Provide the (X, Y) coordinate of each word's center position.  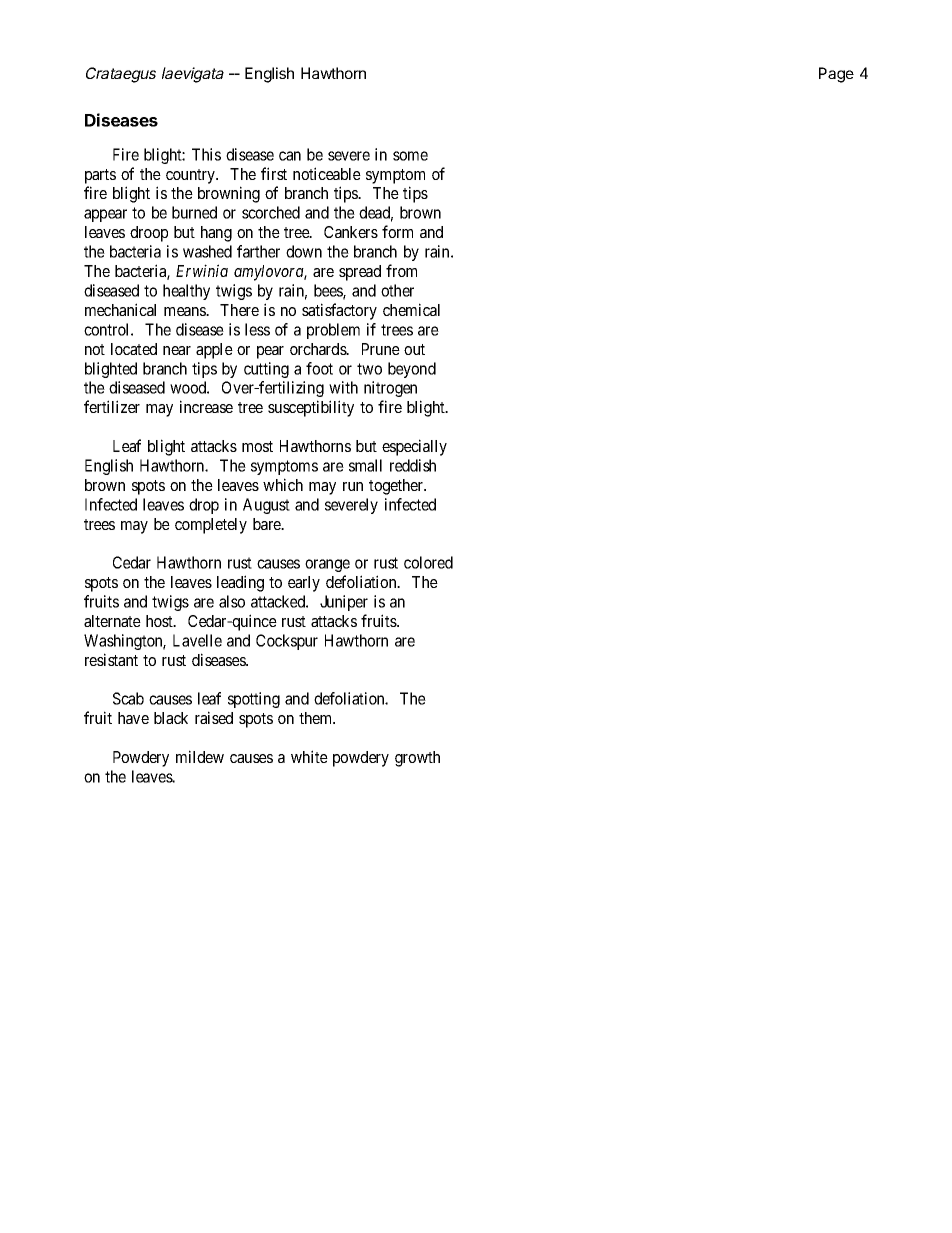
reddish (413, 465)
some (410, 156)
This (206, 154)
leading (240, 583)
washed (207, 251)
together (397, 487)
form (397, 231)
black (171, 718)
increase (206, 406)
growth (417, 759)
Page (836, 75)
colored (428, 562)
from (401, 270)
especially (414, 447)
